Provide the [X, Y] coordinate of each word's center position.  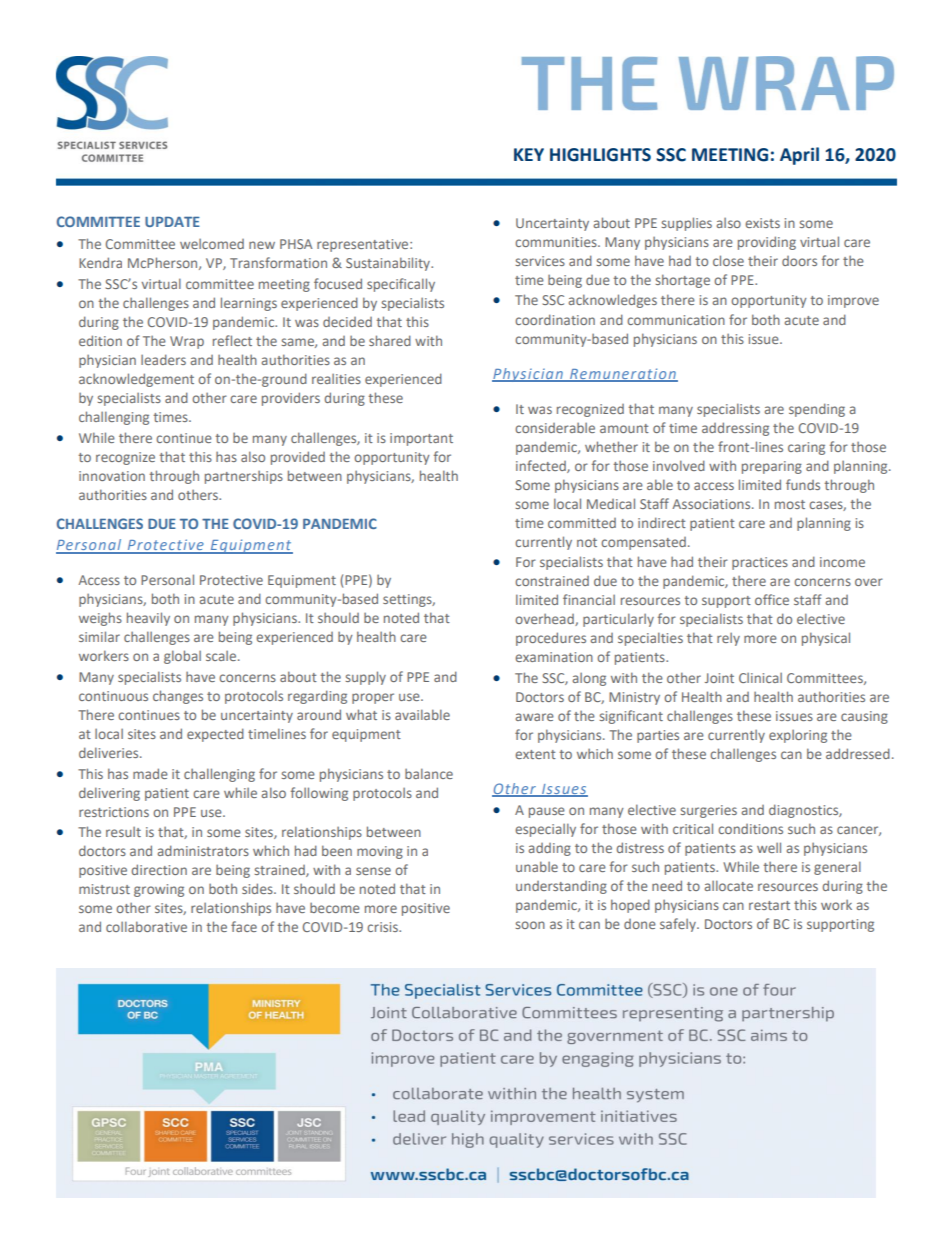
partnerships [244, 477]
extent [535, 754]
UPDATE [172, 222]
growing [159, 890]
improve [853, 301]
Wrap [187, 342]
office [772, 599]
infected [542, 466]
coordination [555, 319]
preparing [772, 467]
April [799, 156]
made [150, 773]
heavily [148, 619]
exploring [798, 736]
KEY [529, 154]
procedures [551, 639]
